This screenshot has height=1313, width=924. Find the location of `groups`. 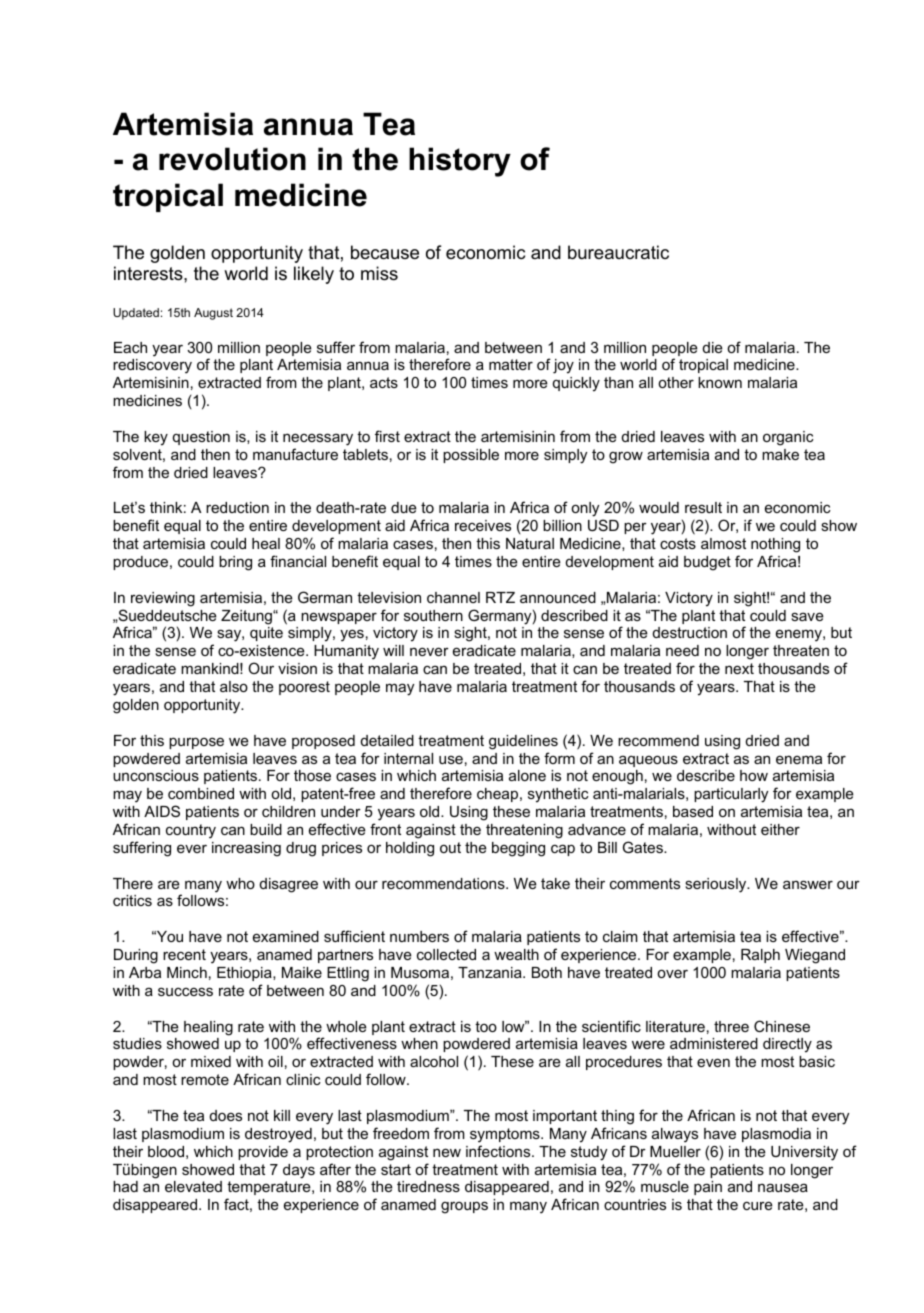

groups is located at coordinates (464, 1207).
